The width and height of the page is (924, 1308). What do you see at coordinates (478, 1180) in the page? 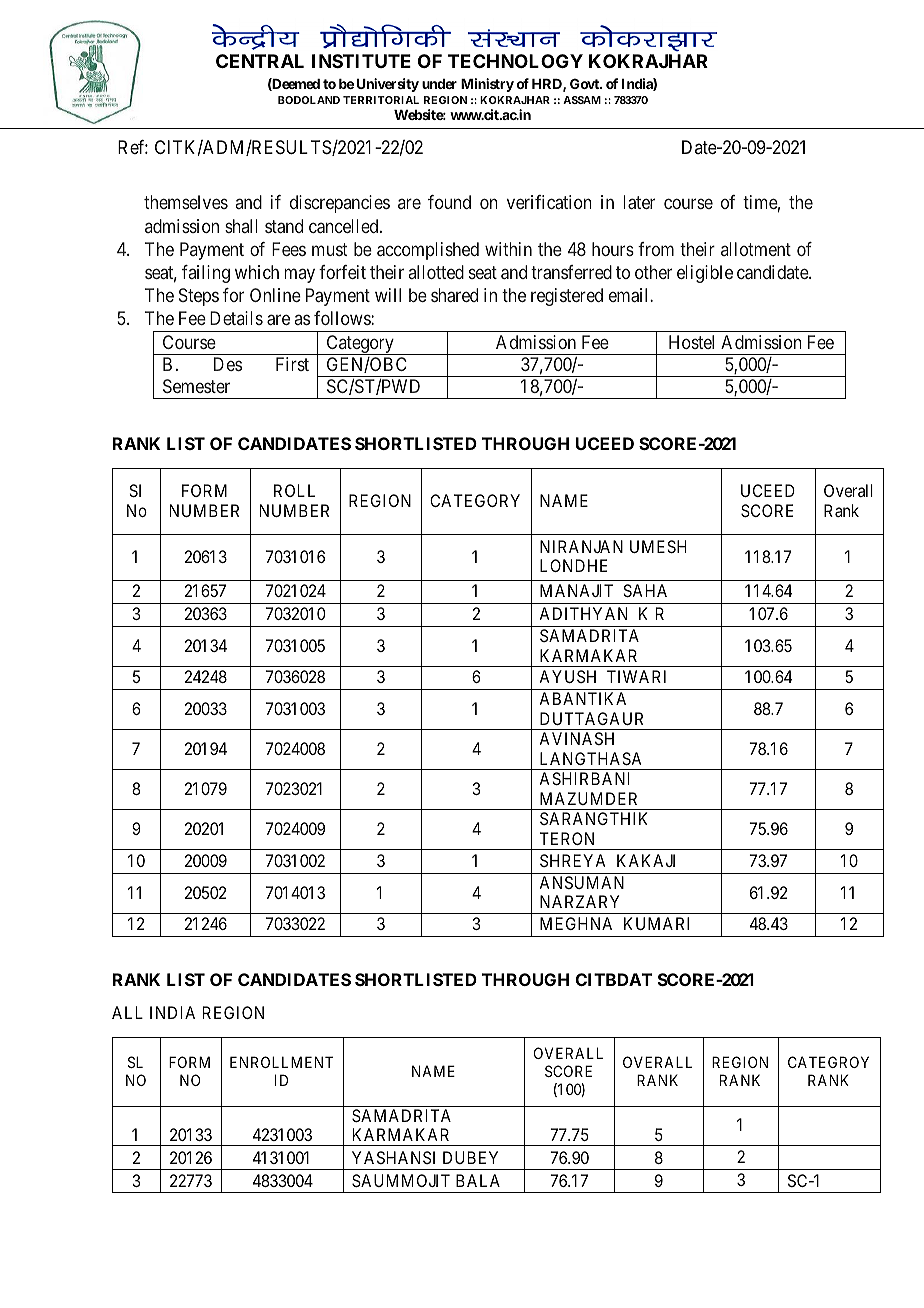
I see `BALA` at bounding box center [478, 1180].
